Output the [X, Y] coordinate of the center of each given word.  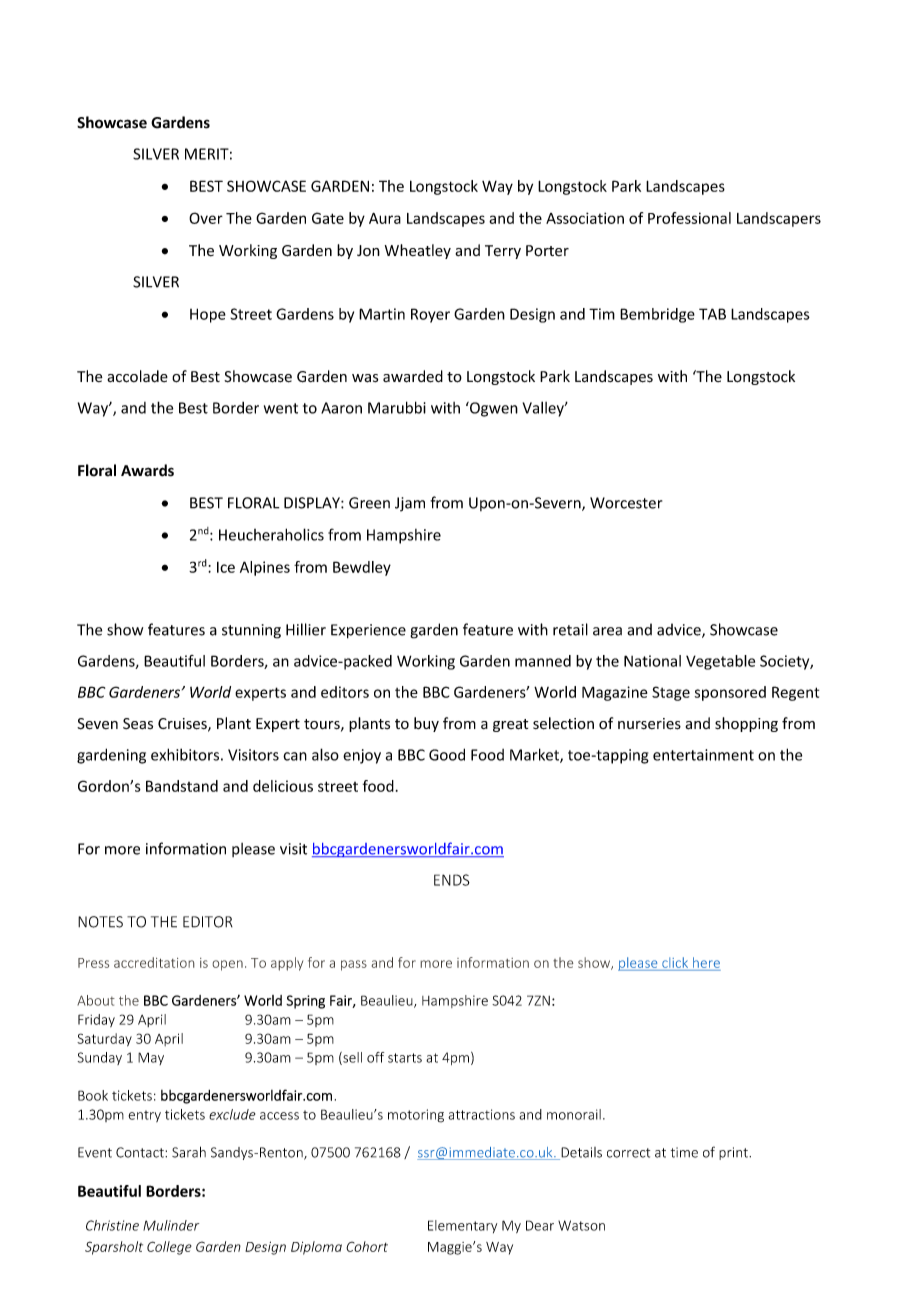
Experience [368, 631]
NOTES [100, 922]
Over [206, 218]
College [169, 1248]
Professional [689, 218]
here [706, 962]
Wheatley [418, 251]
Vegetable [720, 662]
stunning [251, 631]
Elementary [462, 1226]
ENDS [452, 880]
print [734, 1153]
